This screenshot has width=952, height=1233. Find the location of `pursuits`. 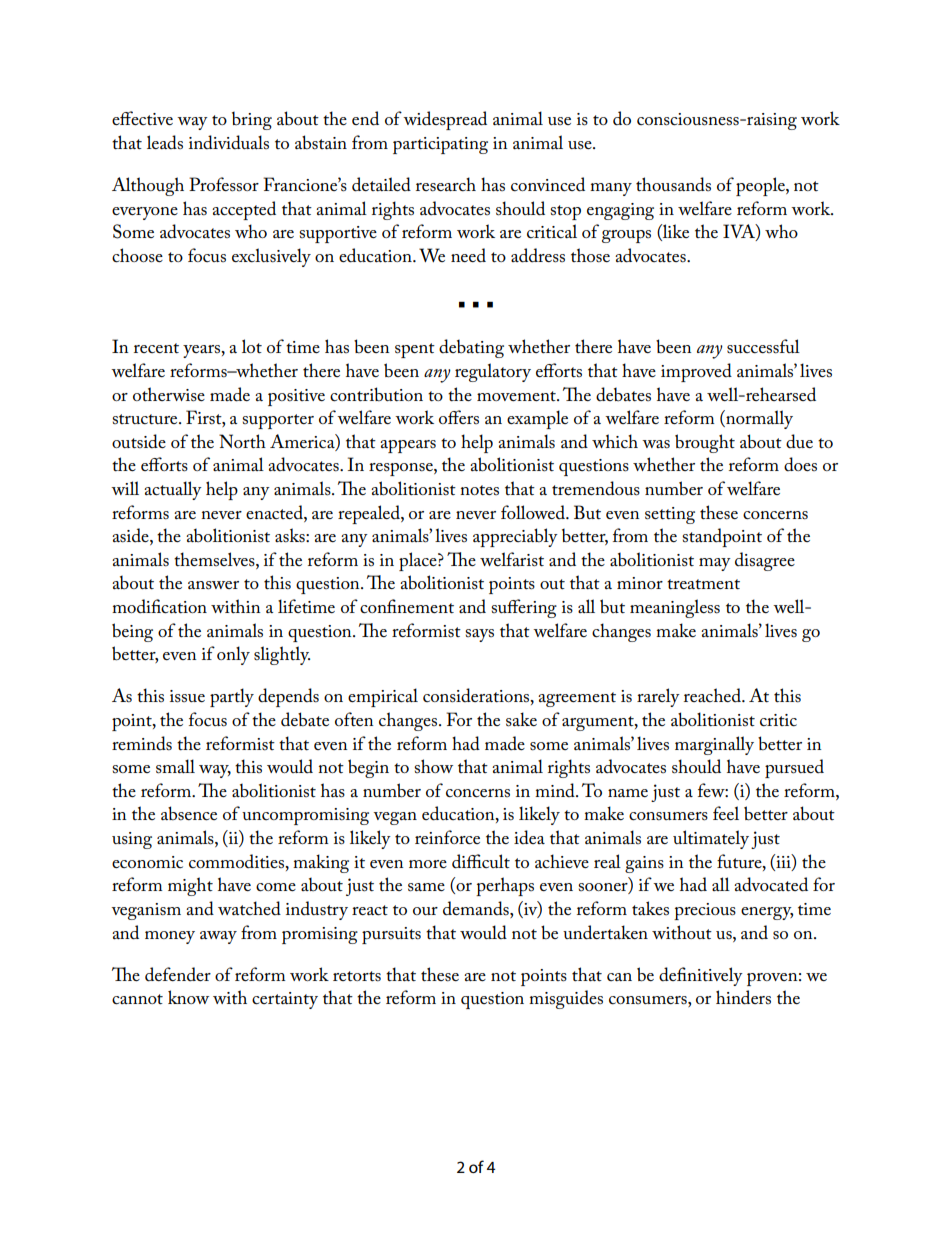

pursuits is located at coordinates (391, 935).
